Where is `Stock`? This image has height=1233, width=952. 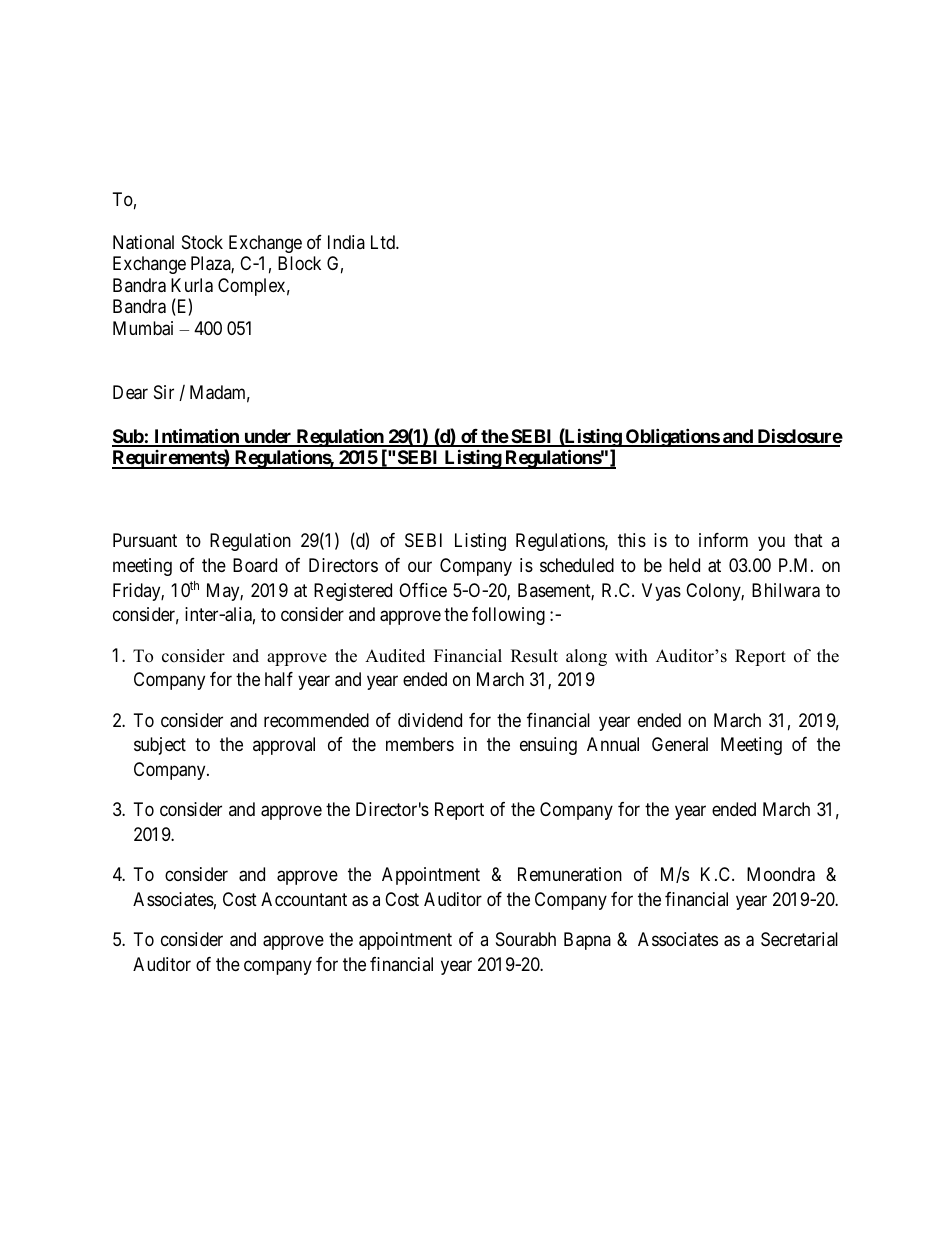
Stock is located at coordinates (202, 242).
